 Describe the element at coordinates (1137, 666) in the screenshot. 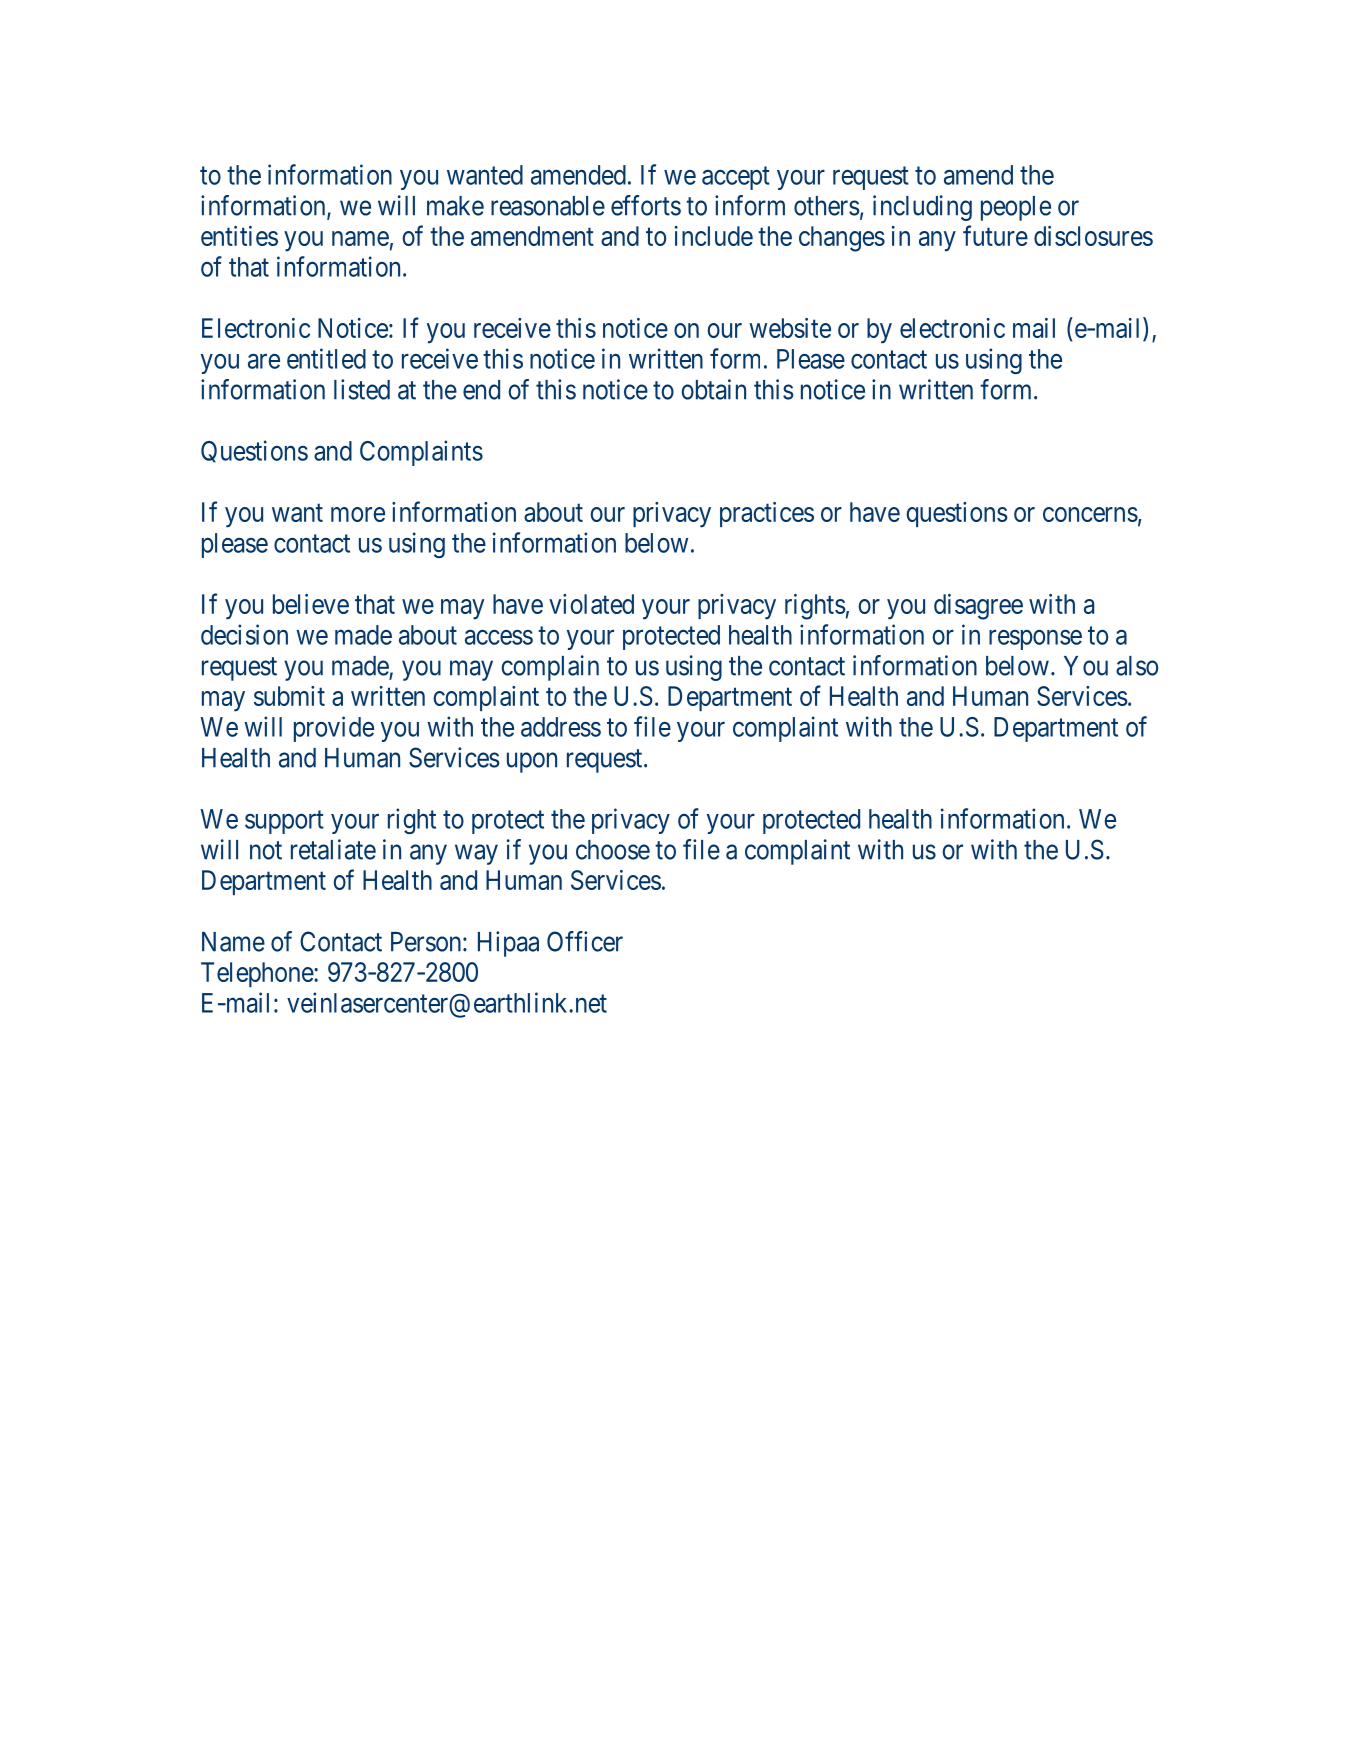

I see `also` at that location.
